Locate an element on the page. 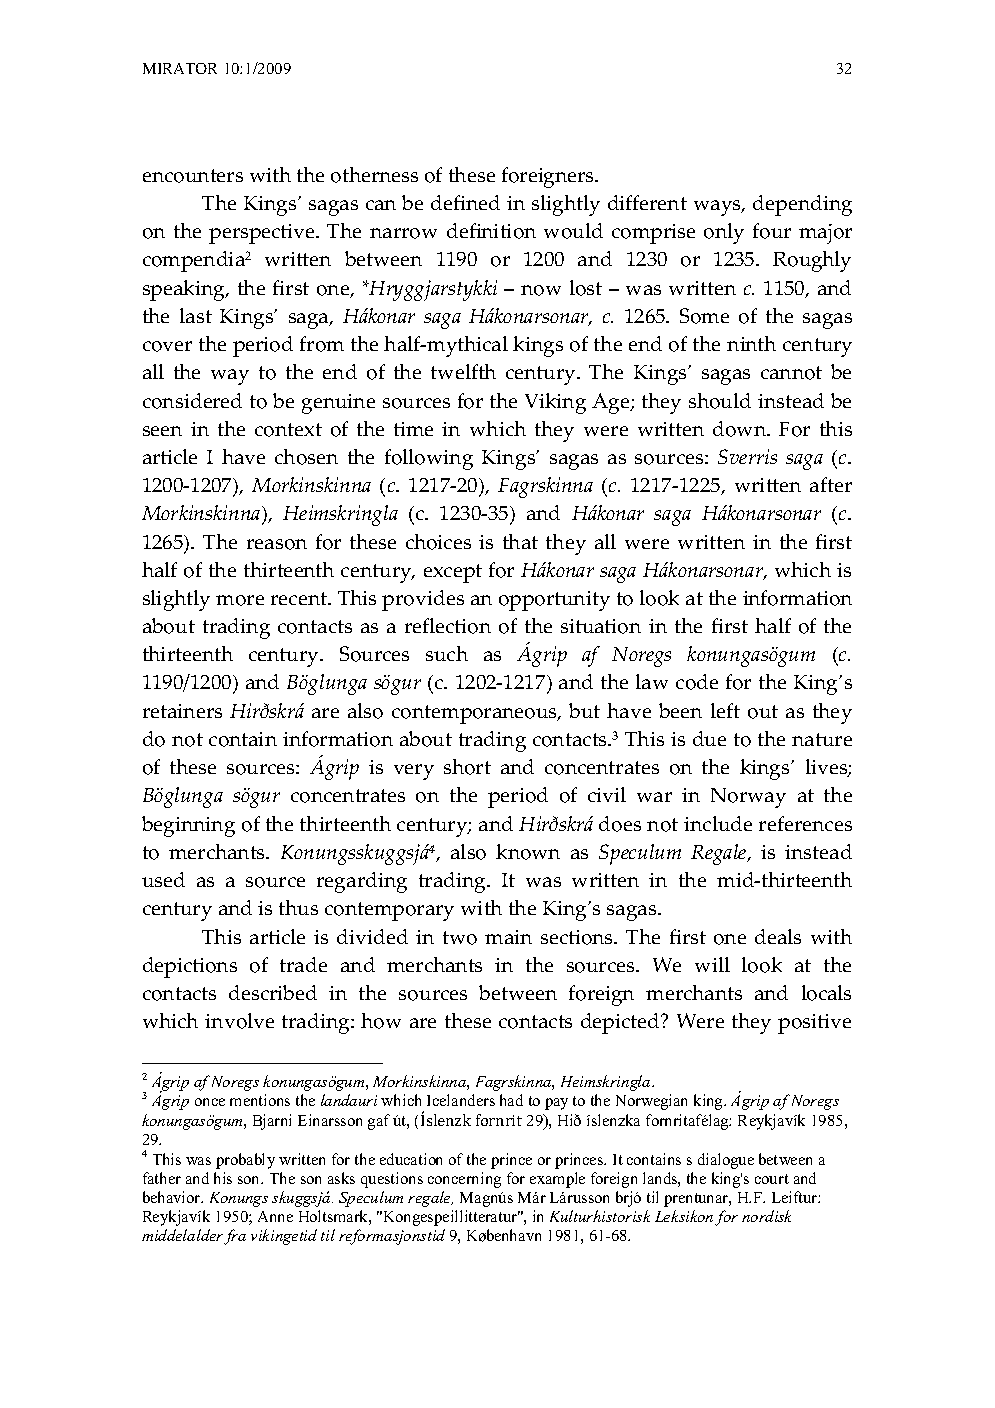 The height and width of the page is (1408, 995). left is located at coordinates (725, 710).
